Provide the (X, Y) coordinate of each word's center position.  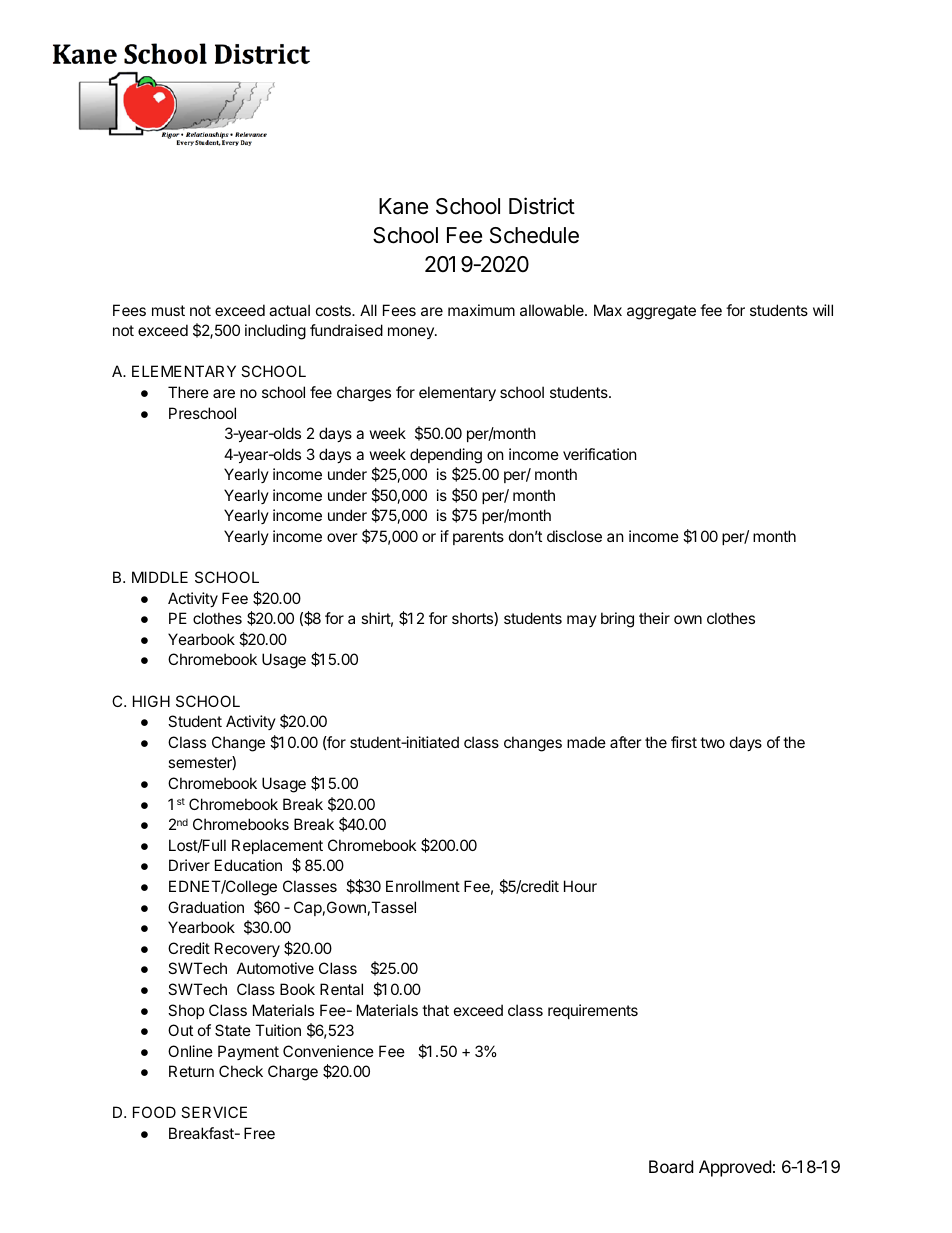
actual (289, 310)
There (188, 392)
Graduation (206, 907)
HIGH (151, 701)
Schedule (534, 235)
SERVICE (214, 1112)
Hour (580, 886)
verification (600, 454)
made (586, 742)
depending (446, 456)
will (823, 310)
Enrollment (423, 886)
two (712, 742)
